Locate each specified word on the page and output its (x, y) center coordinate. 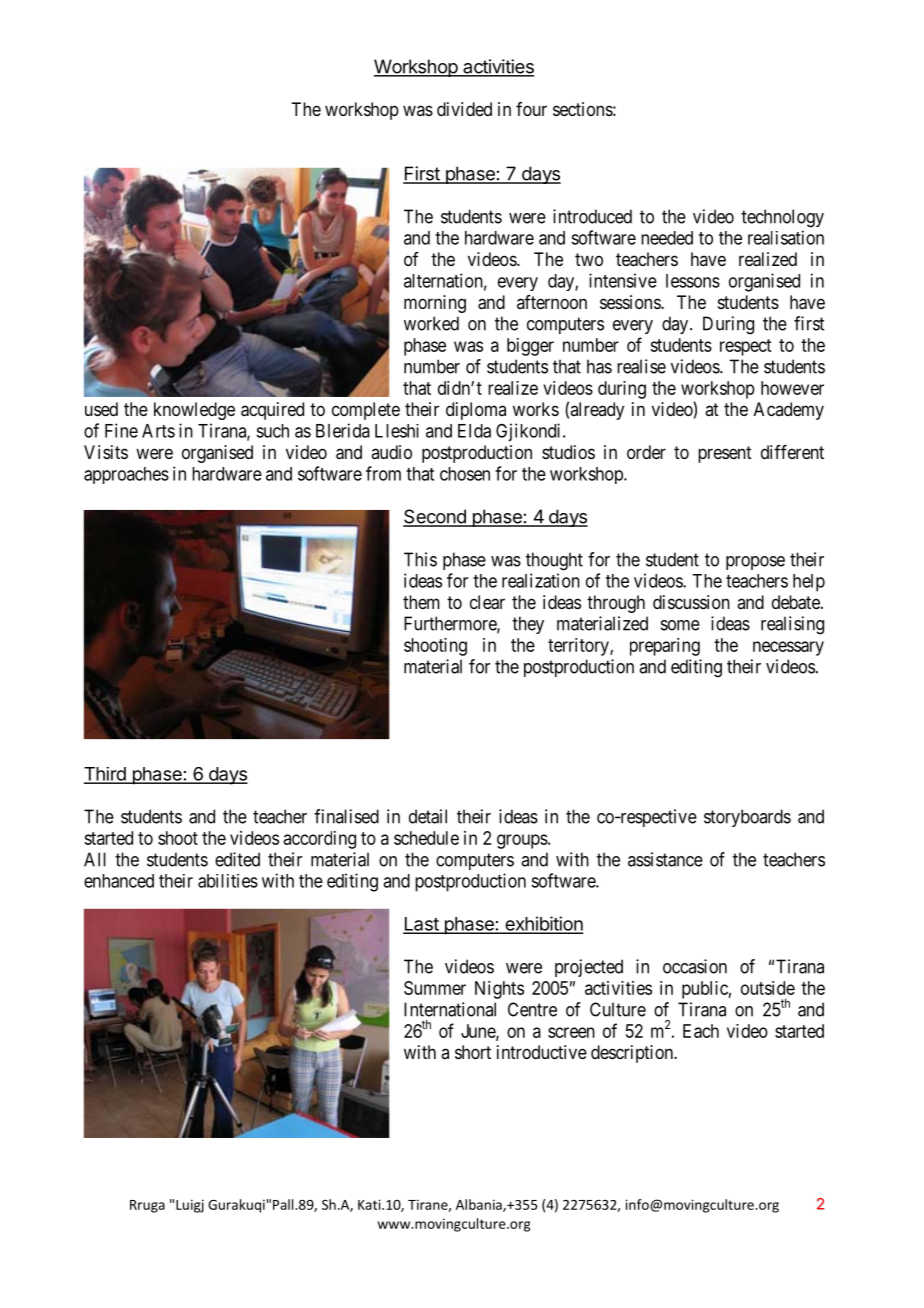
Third (106, 775)
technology (782, 218)
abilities (228, 881)
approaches (126, 475)
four (531, 109)
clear (487, 602)
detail (428, 816)
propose (755, 563)
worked (431, 323)
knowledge (194, 411)
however (792, 388)
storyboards (747, 818)
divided (464, 109)
